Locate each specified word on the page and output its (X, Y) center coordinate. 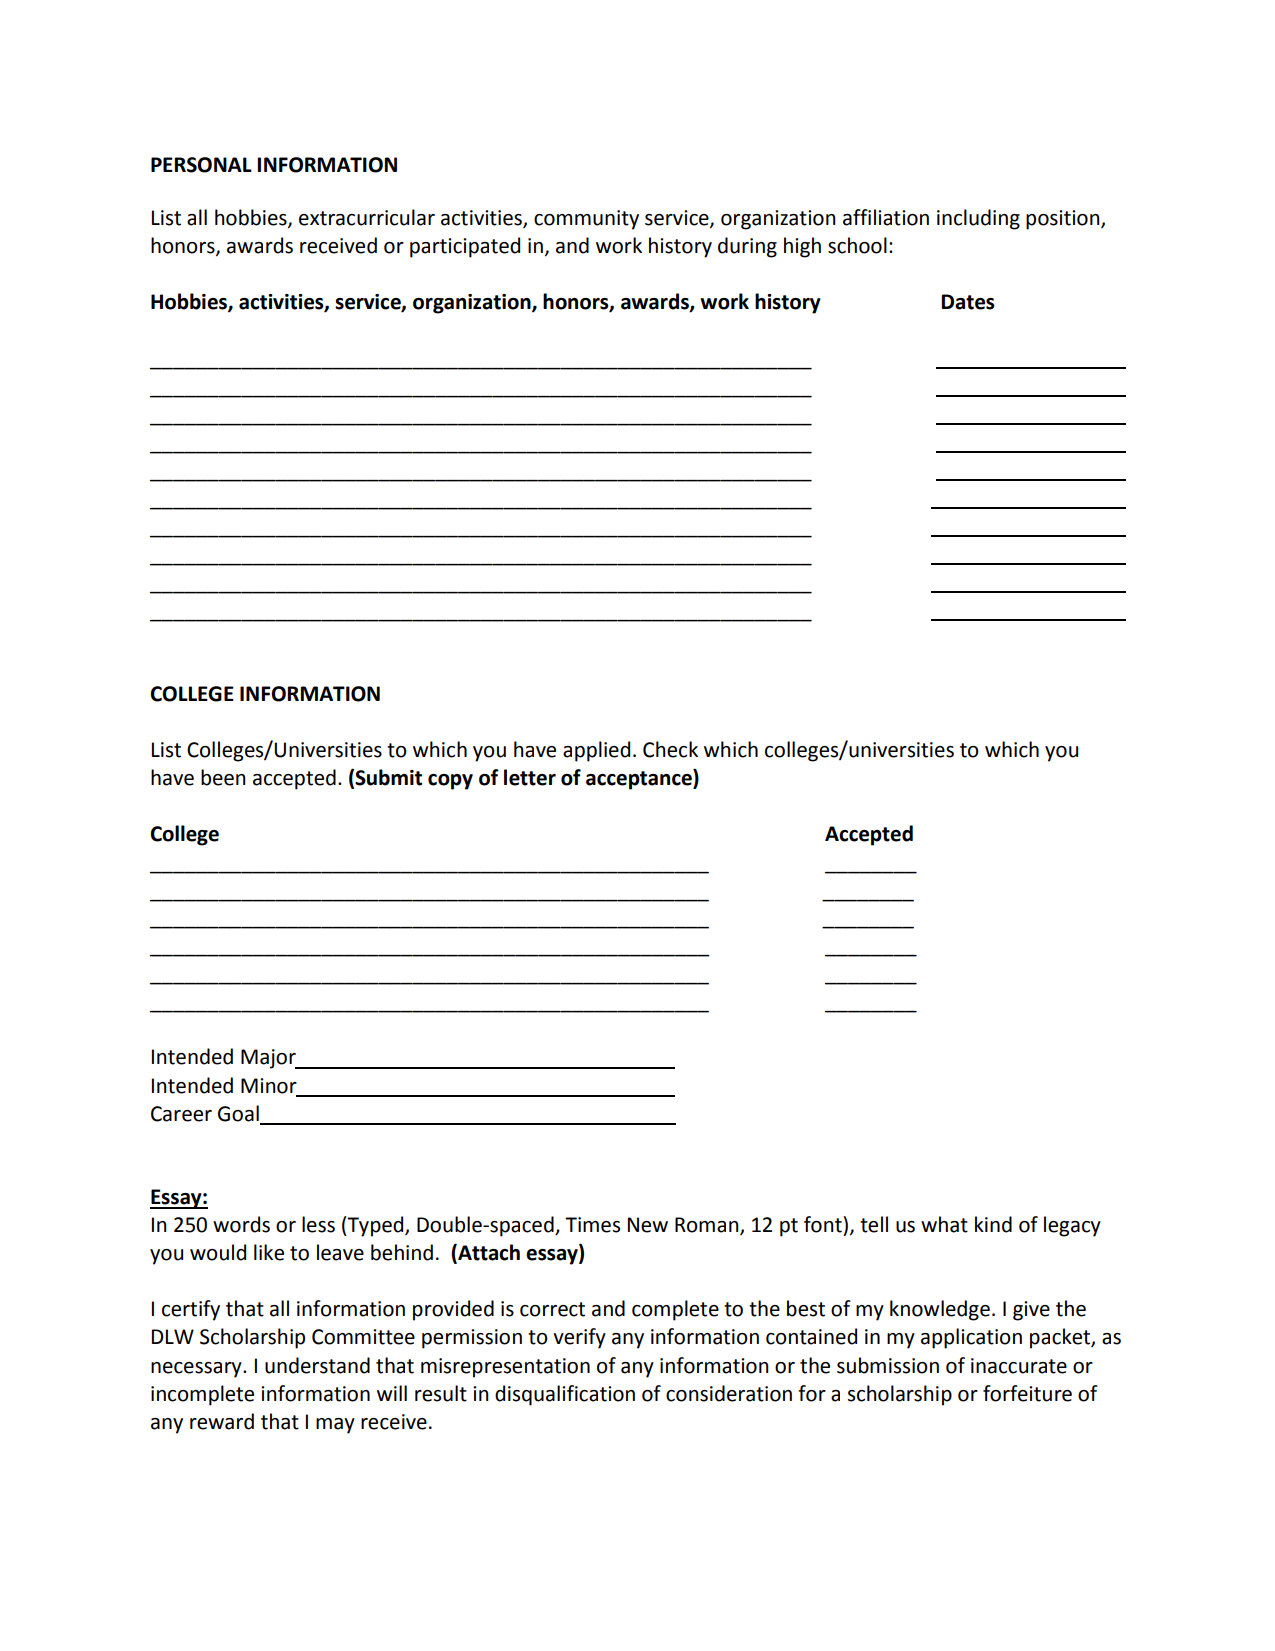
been (223, 777)
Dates (968, 302)
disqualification (565, 1395)
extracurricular (367, 217)
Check (670, 749)
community (586, 220)
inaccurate (1019, 1366)
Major (269, 1059)
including (978, 219)
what (944, 1224)
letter (530, 777)
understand (317, 1365)
